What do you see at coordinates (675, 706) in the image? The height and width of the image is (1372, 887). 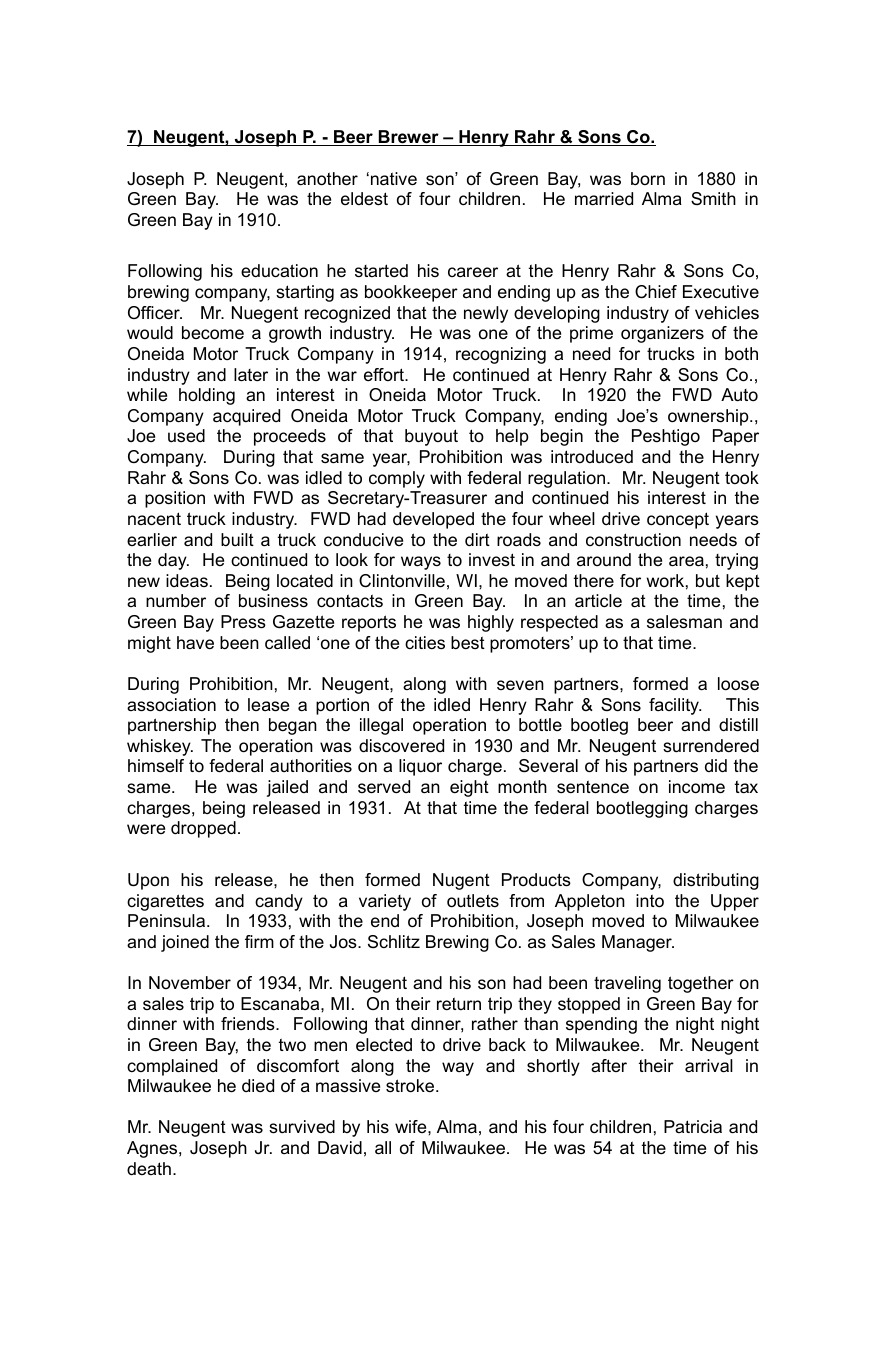 I see `facility` at bounding box center [675, 706].
